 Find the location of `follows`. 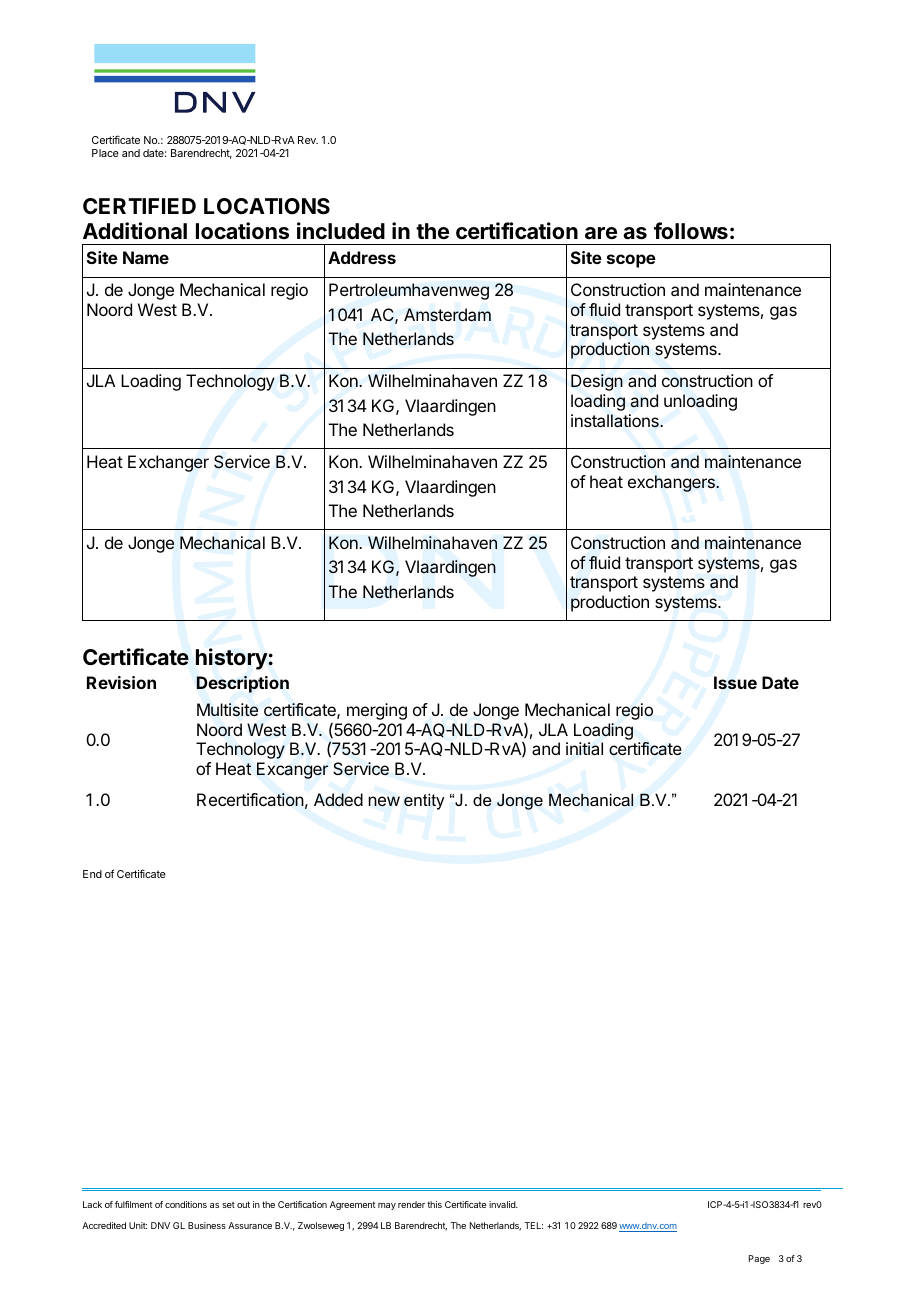

follows is located at coordinates (691, 231).
